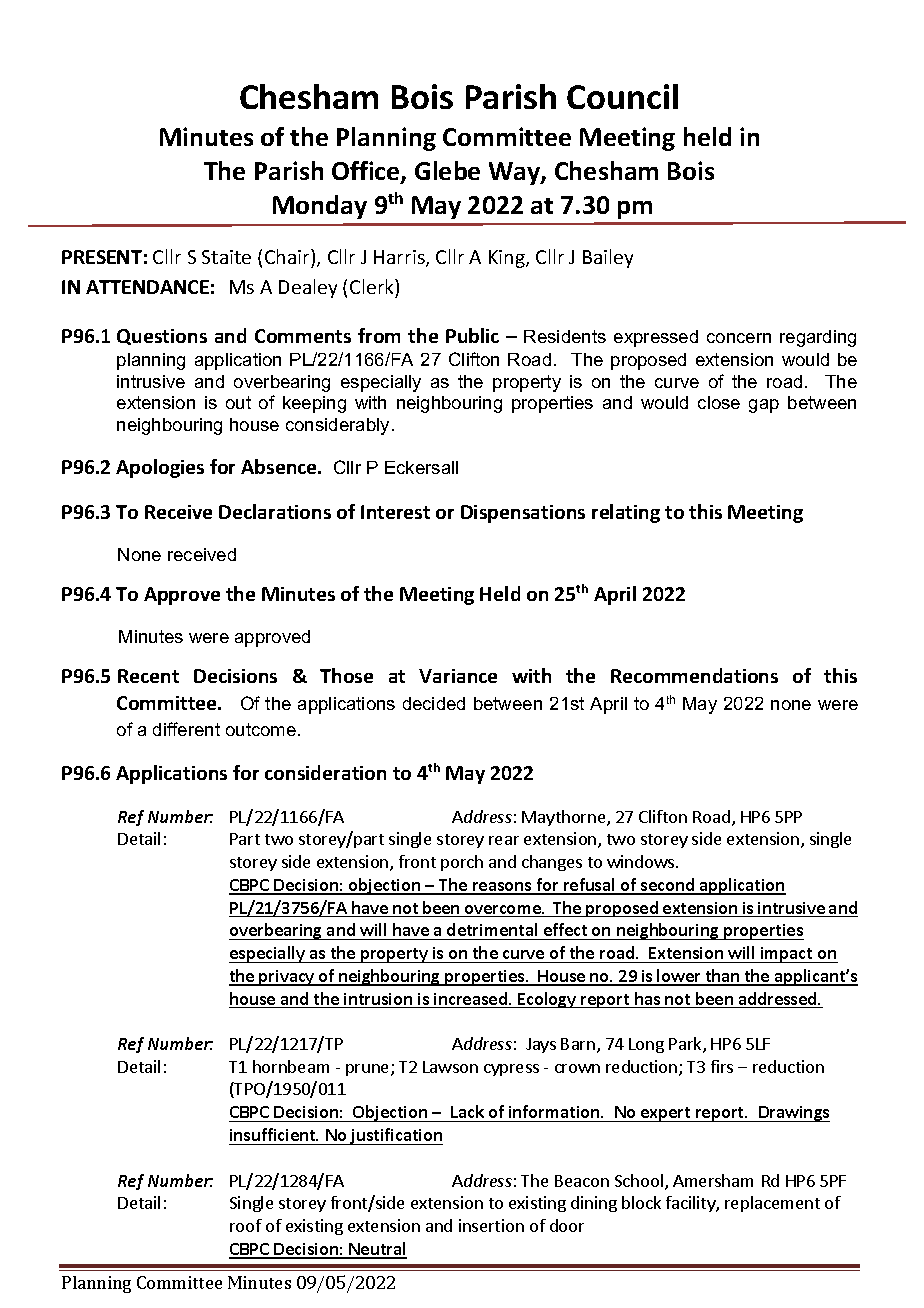 The height and width of the page is (1308, 924). Describe the element at coordinates (719, 402) in the page. I see `close` at that location.
